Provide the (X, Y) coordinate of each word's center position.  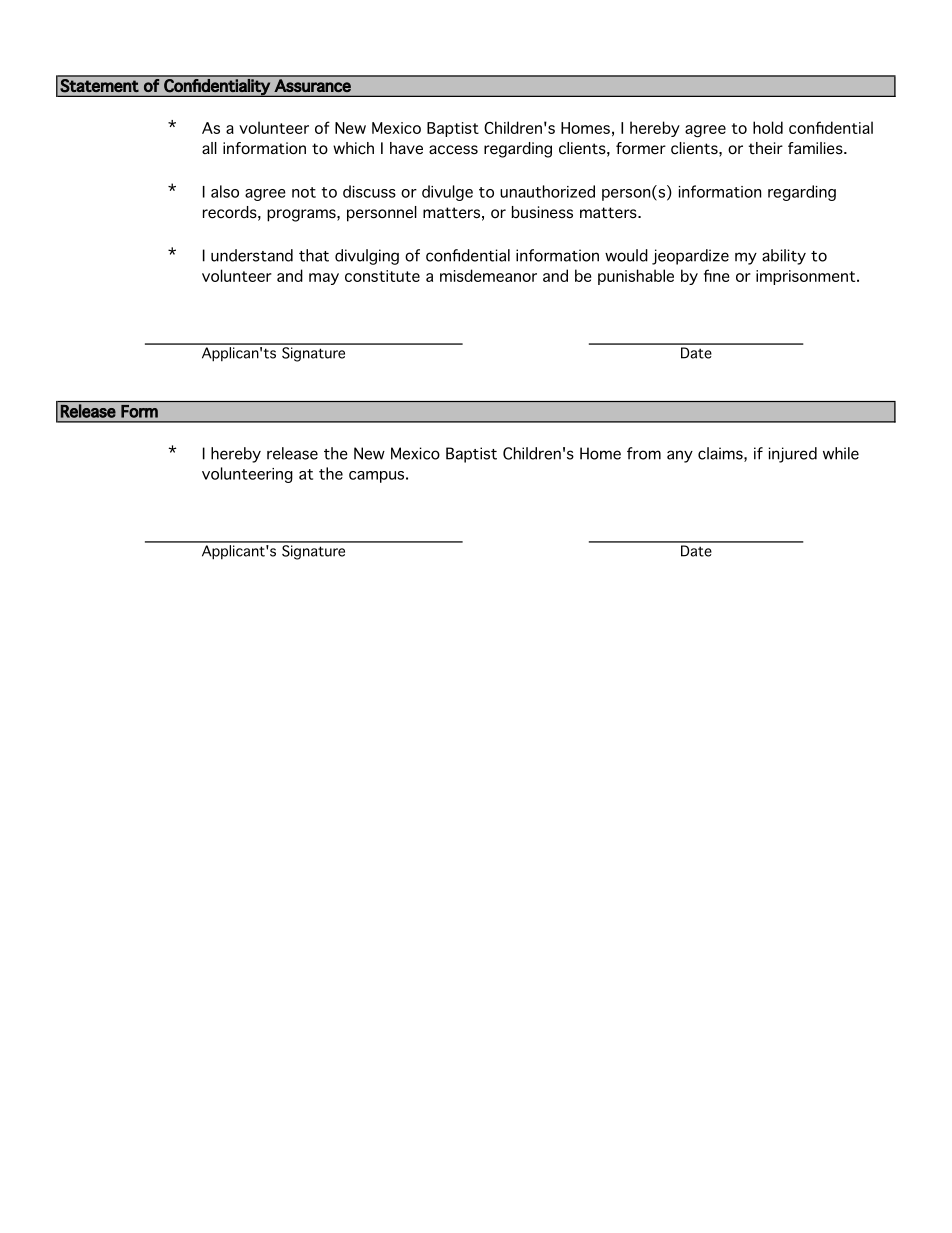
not (304, 192)
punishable (636, 277)
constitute (382, 276)
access (453, 150)
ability (784, 257)
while (841, 453)
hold (768, 127)
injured (793, 455)
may (324, 279)
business (542, 212)
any (680, 456)
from (644, 453)
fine (716, 275)
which (353, 148)
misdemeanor (488, 275)
